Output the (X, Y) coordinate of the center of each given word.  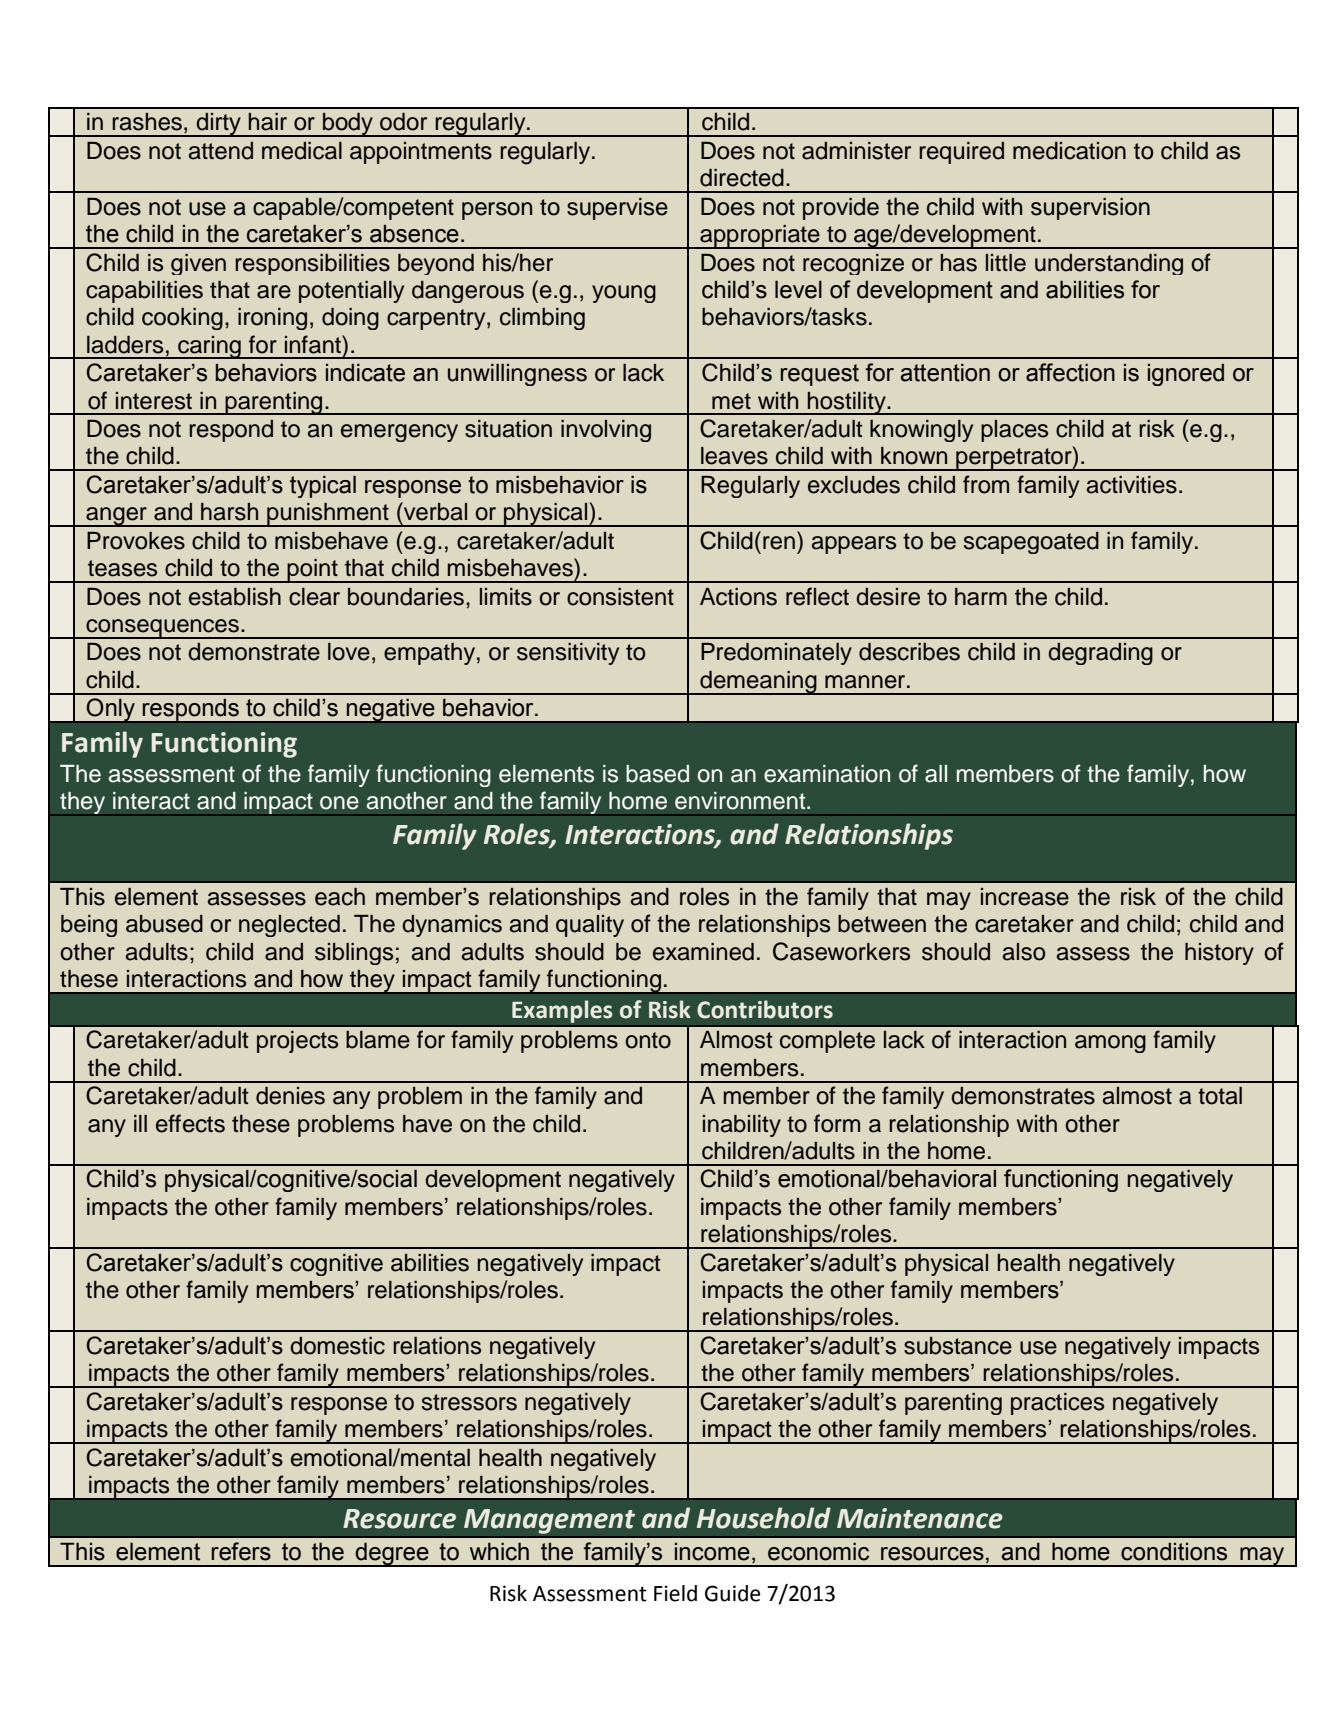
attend (221, 151)
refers (241, 1551)
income (712, 1552)
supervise (617, 209)
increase (1025, 897)
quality (590, 926)
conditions (1174, 1552)
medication (1069, 151)
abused (164, 924)
